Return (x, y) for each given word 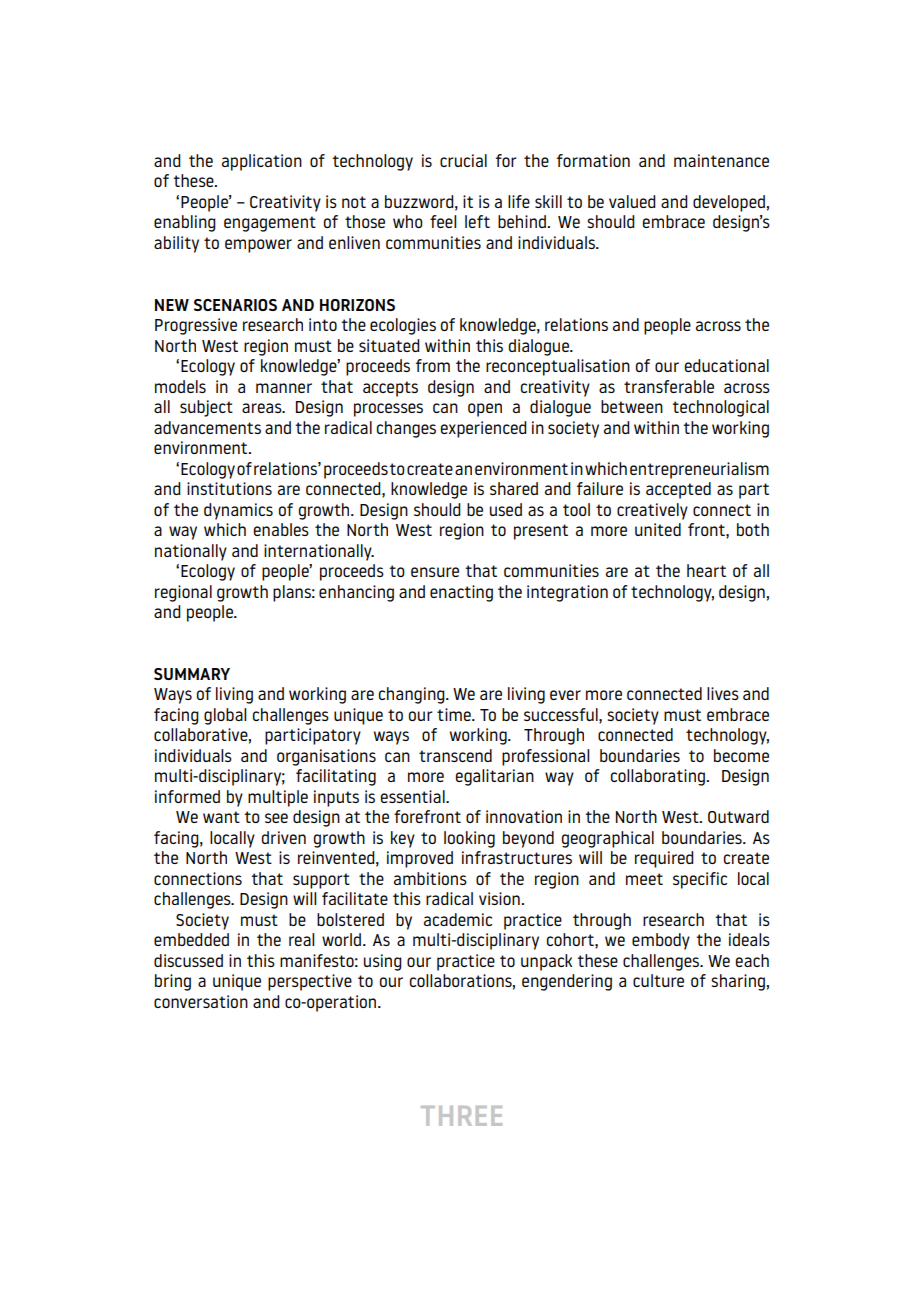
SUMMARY (192, 674)
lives (723, 693)
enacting (461, 593)
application (262, 162)
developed (729, 203)
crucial (463, 160)
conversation (201, 1001)
